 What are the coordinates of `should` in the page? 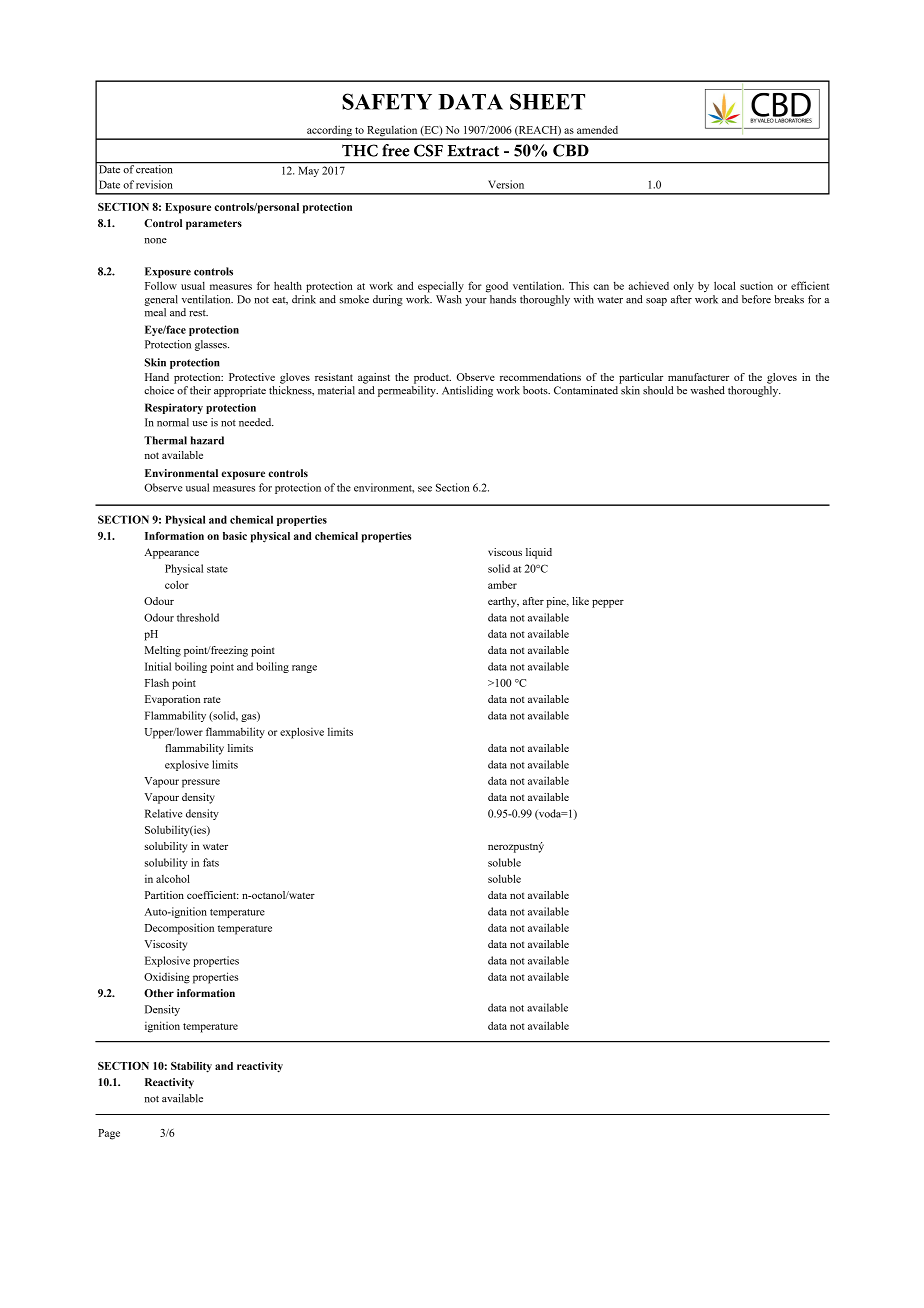 It's located at (658, 390).
